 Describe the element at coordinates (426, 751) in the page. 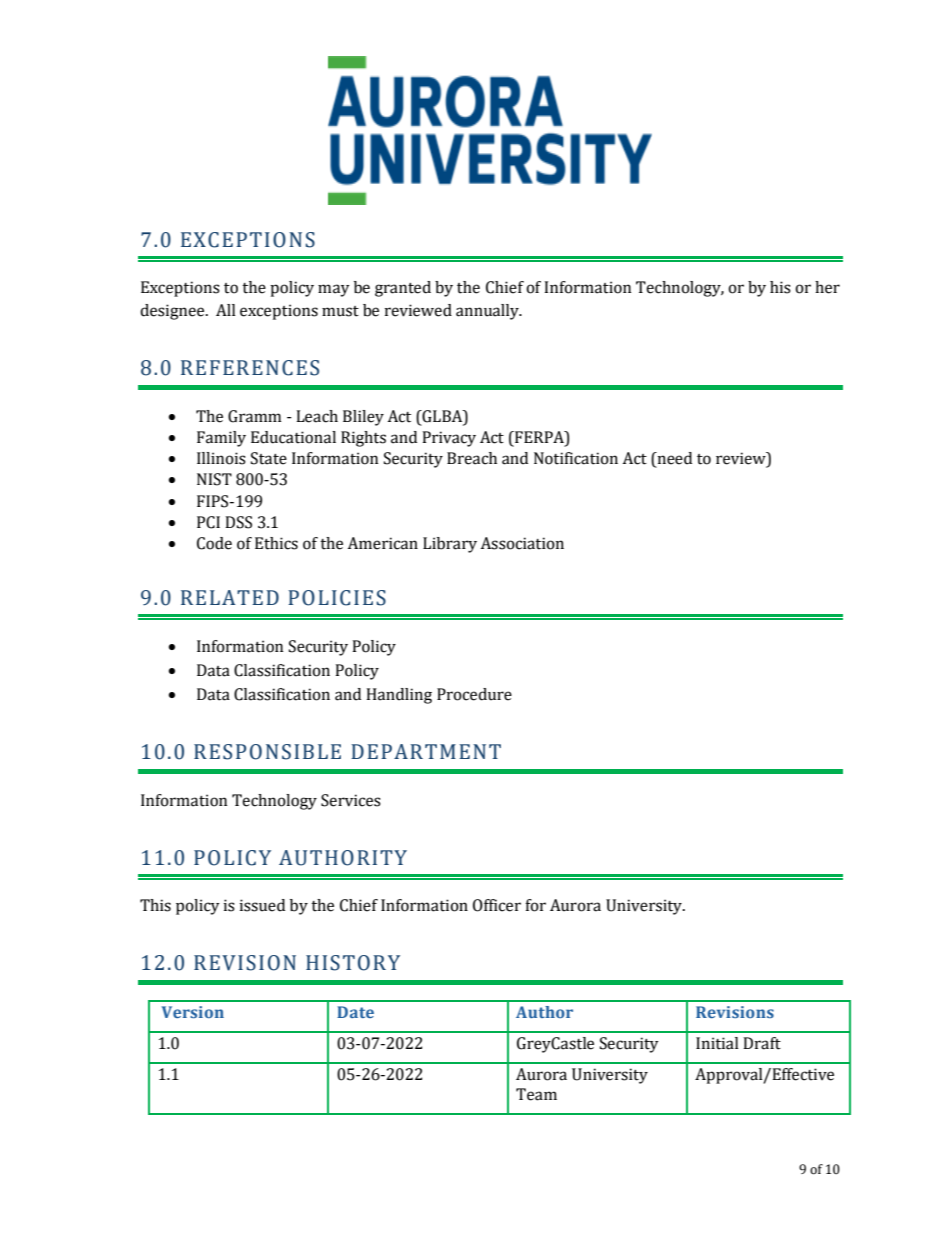

I see `DEPARTMENT` at that location.
